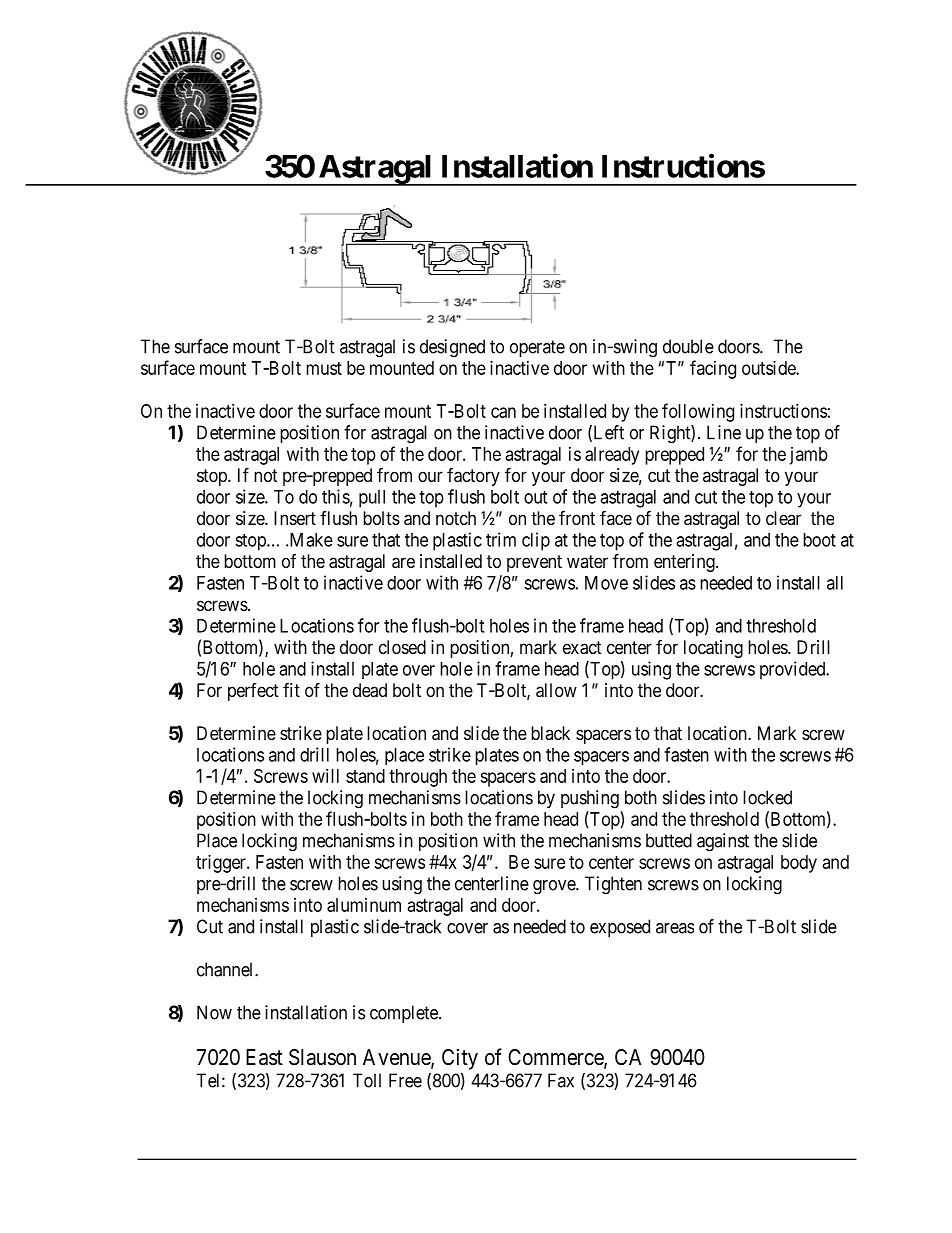 The width and height of the screenshot is (952, 1233). I want to click on City, so click(460, 1059).
